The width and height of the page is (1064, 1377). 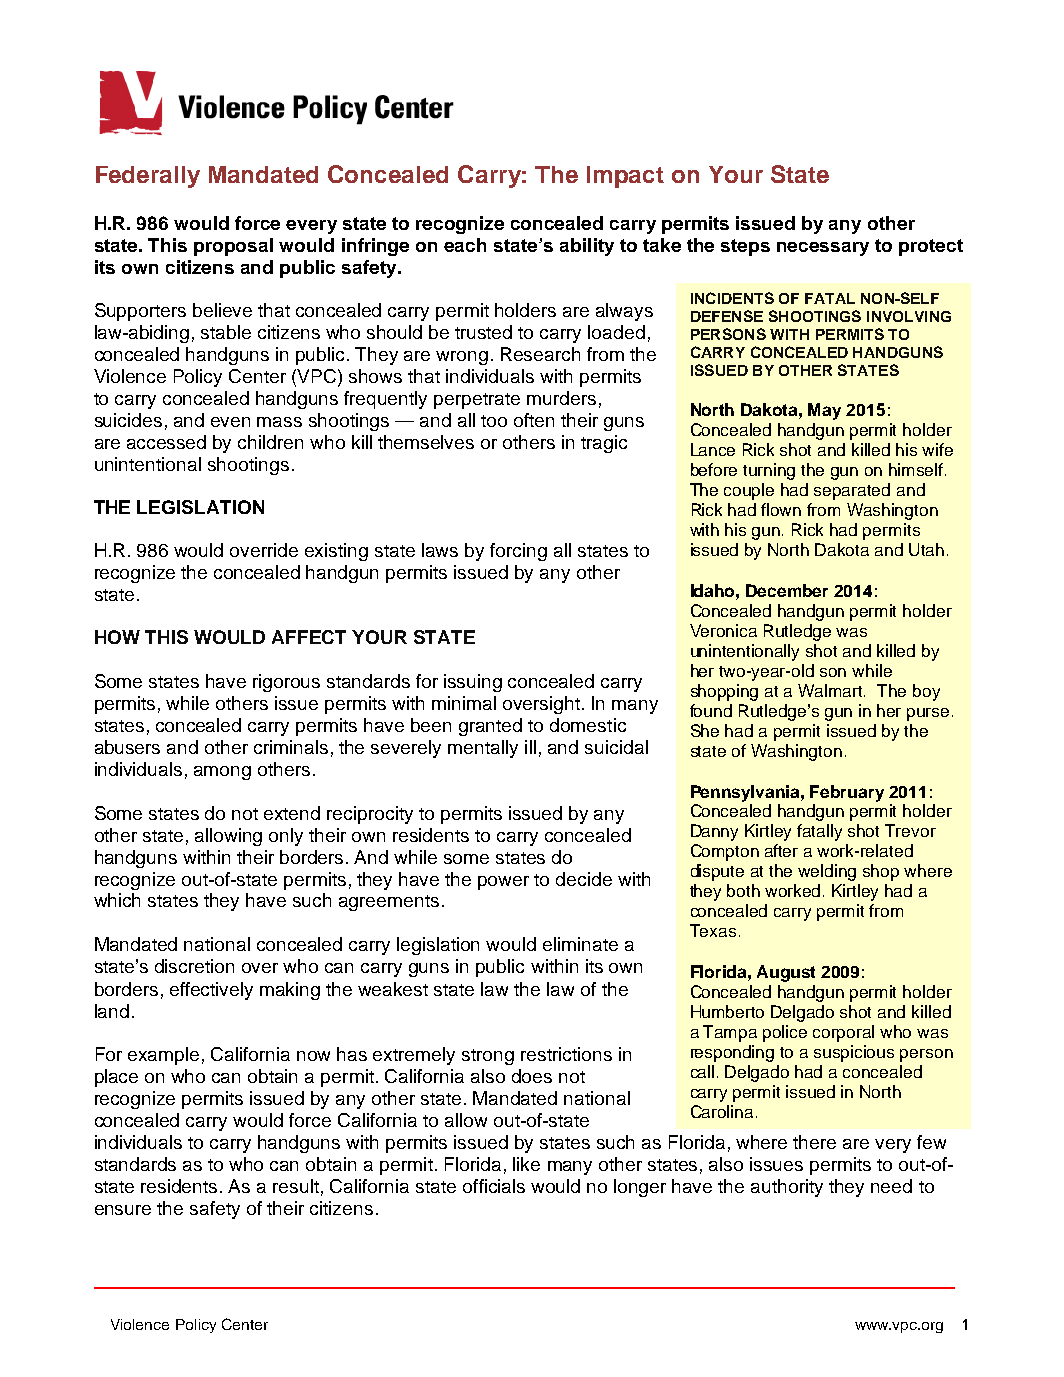 What do you see at coordinates (286, 683) in the page?
I see `rigorous` at bounding box center [286, 683].
